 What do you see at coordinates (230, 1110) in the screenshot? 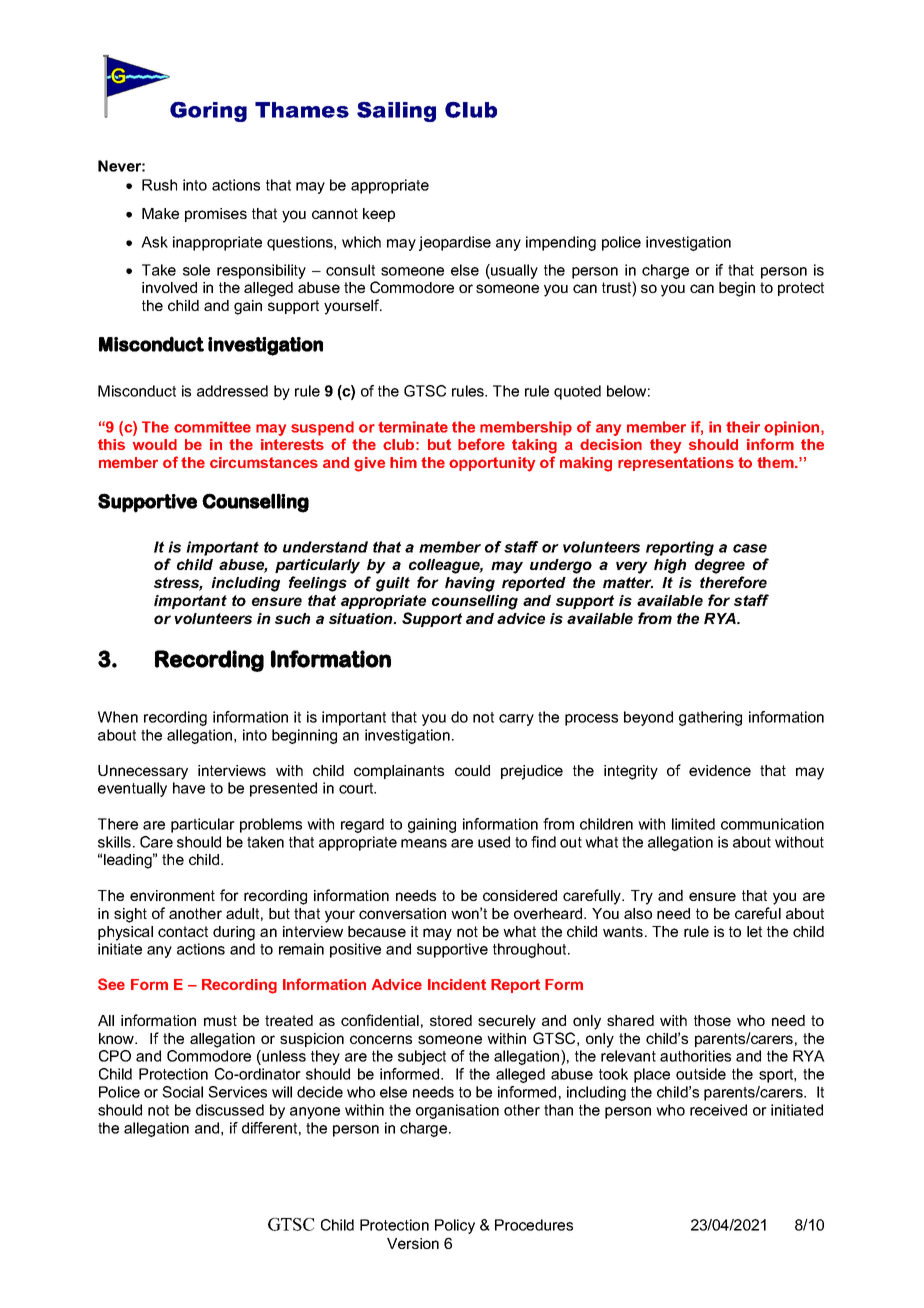
I see `discussed` at bounding box center [230, 1110].
